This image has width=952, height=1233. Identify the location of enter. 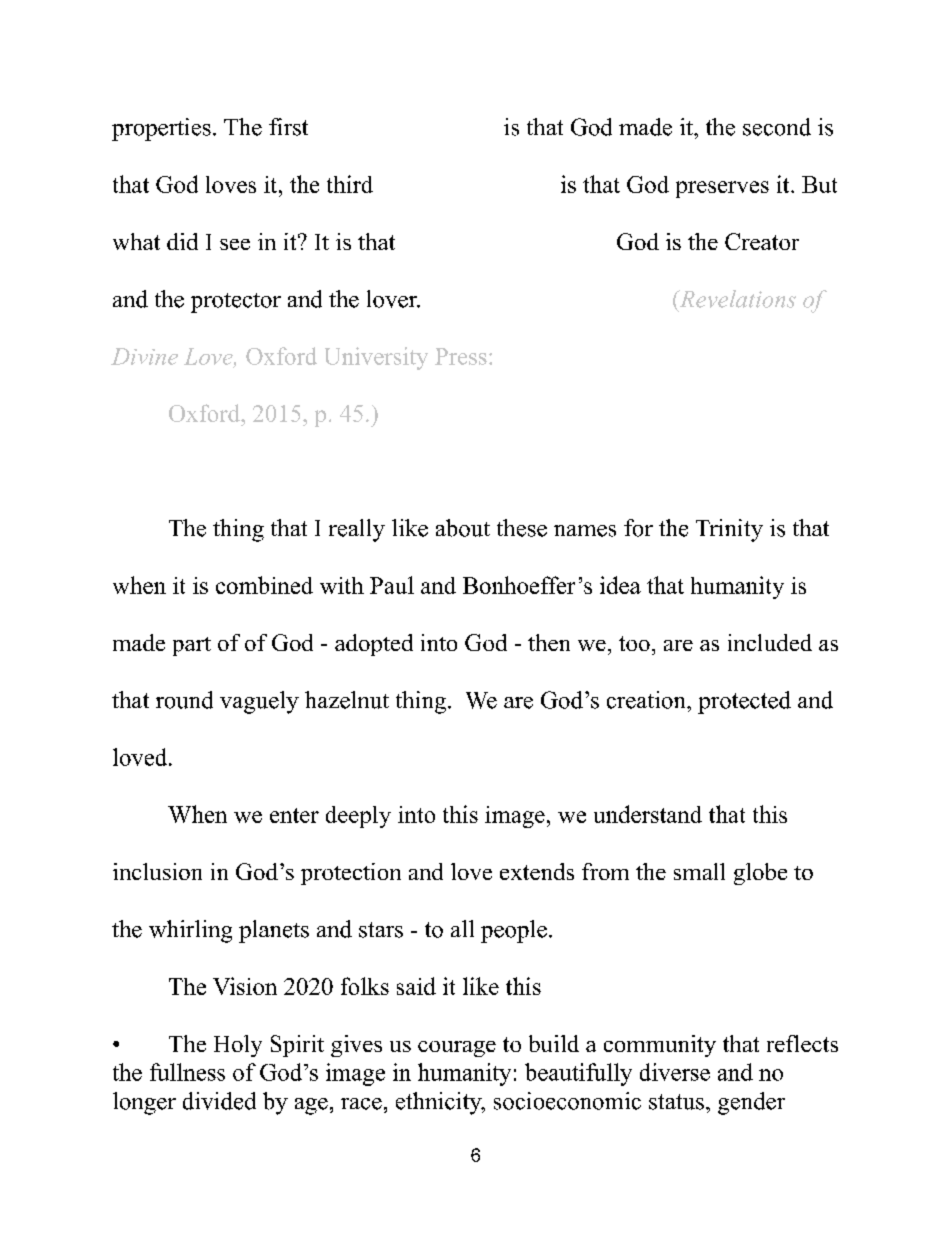
(294, 815).
